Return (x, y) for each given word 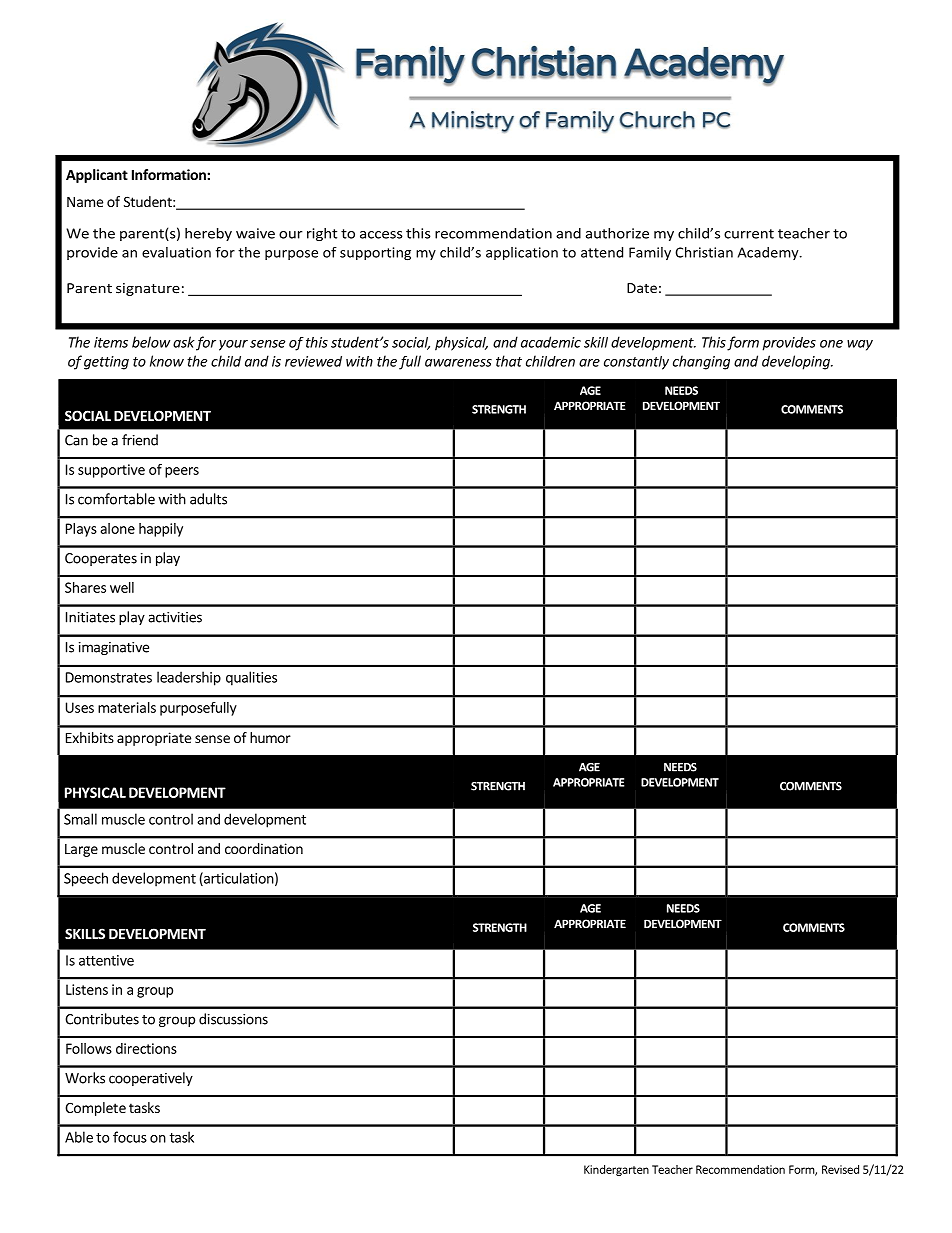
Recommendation (740, 1169)
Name (85, 202)
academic (551, 342)
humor (270, 737)
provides (789, 344)
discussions (233, 1019)
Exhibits (90, 737)
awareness (458, 363)
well (122, 587)
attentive (106, 960)
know (167, 361)
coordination (264, 848)
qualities (251, 678)
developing (797, 362)
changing (701, 362)
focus (130, 1137)
